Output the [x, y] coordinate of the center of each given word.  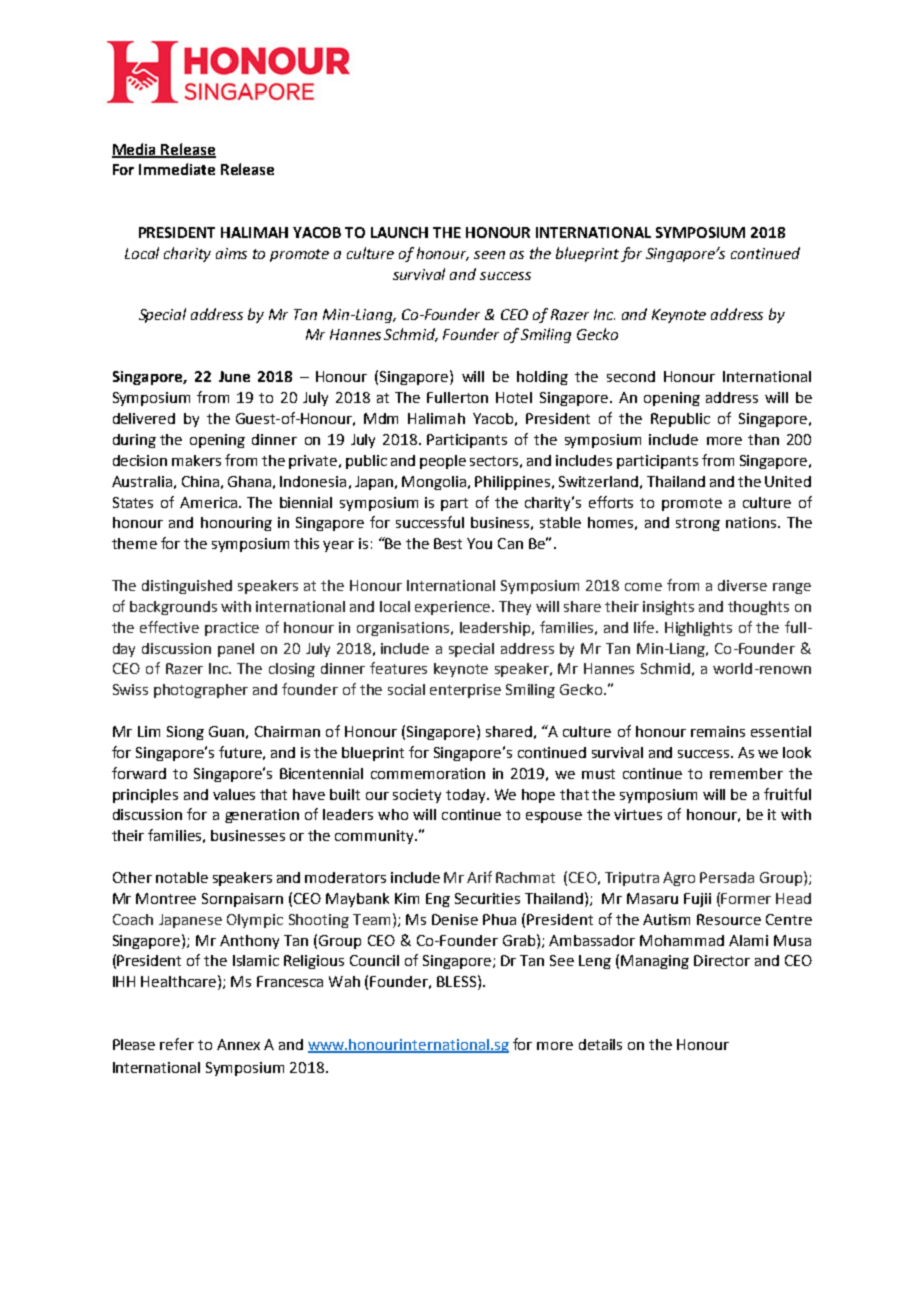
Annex [238, 1044]
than [763, 439]
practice [232, 629]
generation [262, 816]
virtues [638, 814]
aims [231, 253]
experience [454, 608]
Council [374, 960]
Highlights [698, 629]
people [443, 462]
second [631, 376]
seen [489, 255]
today [467, 796]
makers [196, 460]
